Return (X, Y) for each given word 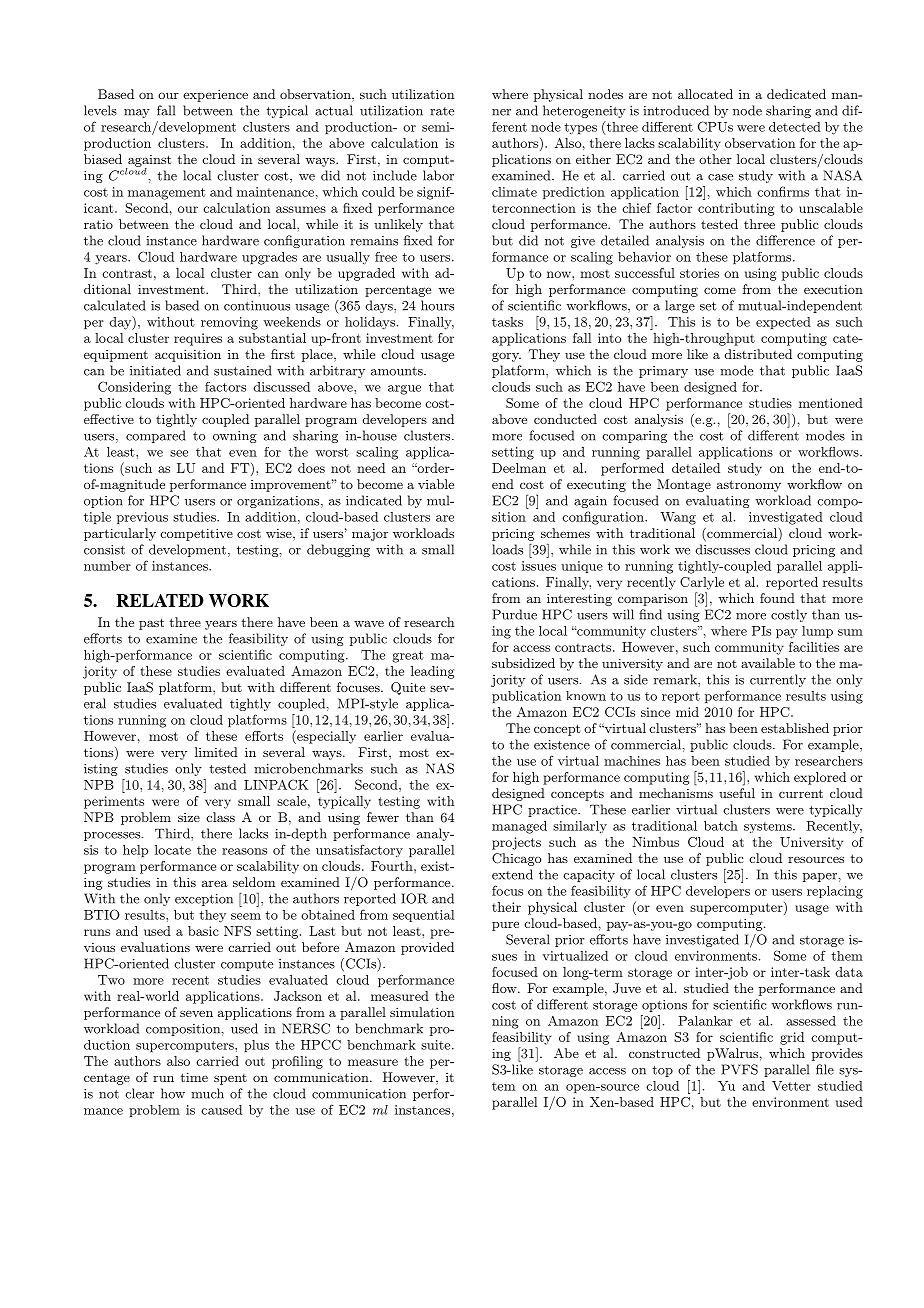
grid (792, 1038)
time (194, 1077)
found (777, 598)
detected (795, 127)
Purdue (515, 614)
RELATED (160, 600)
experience (215, 95)
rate (442, 111)
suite (437, 1045)
